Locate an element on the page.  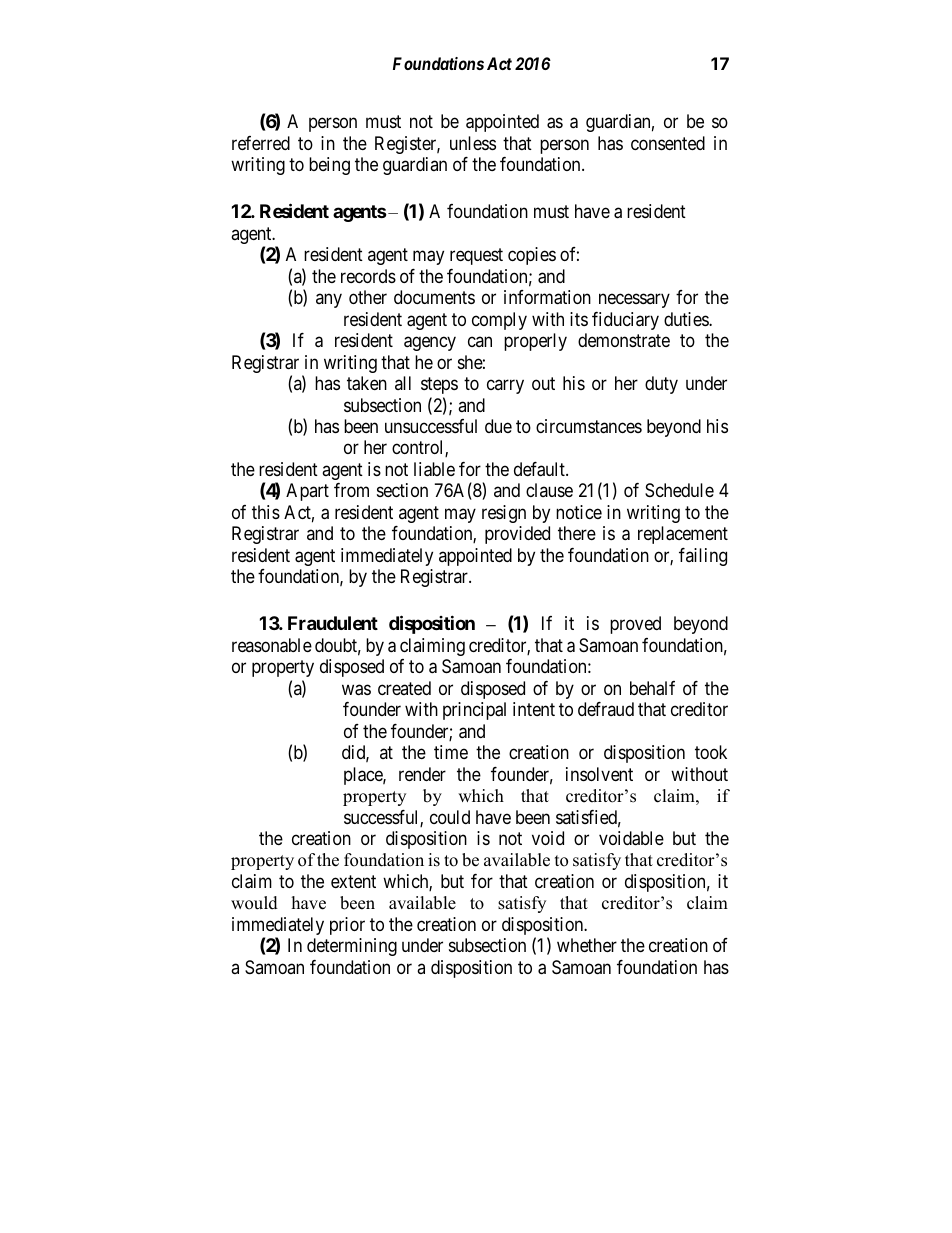
can is located at coordinates (480, 341).
